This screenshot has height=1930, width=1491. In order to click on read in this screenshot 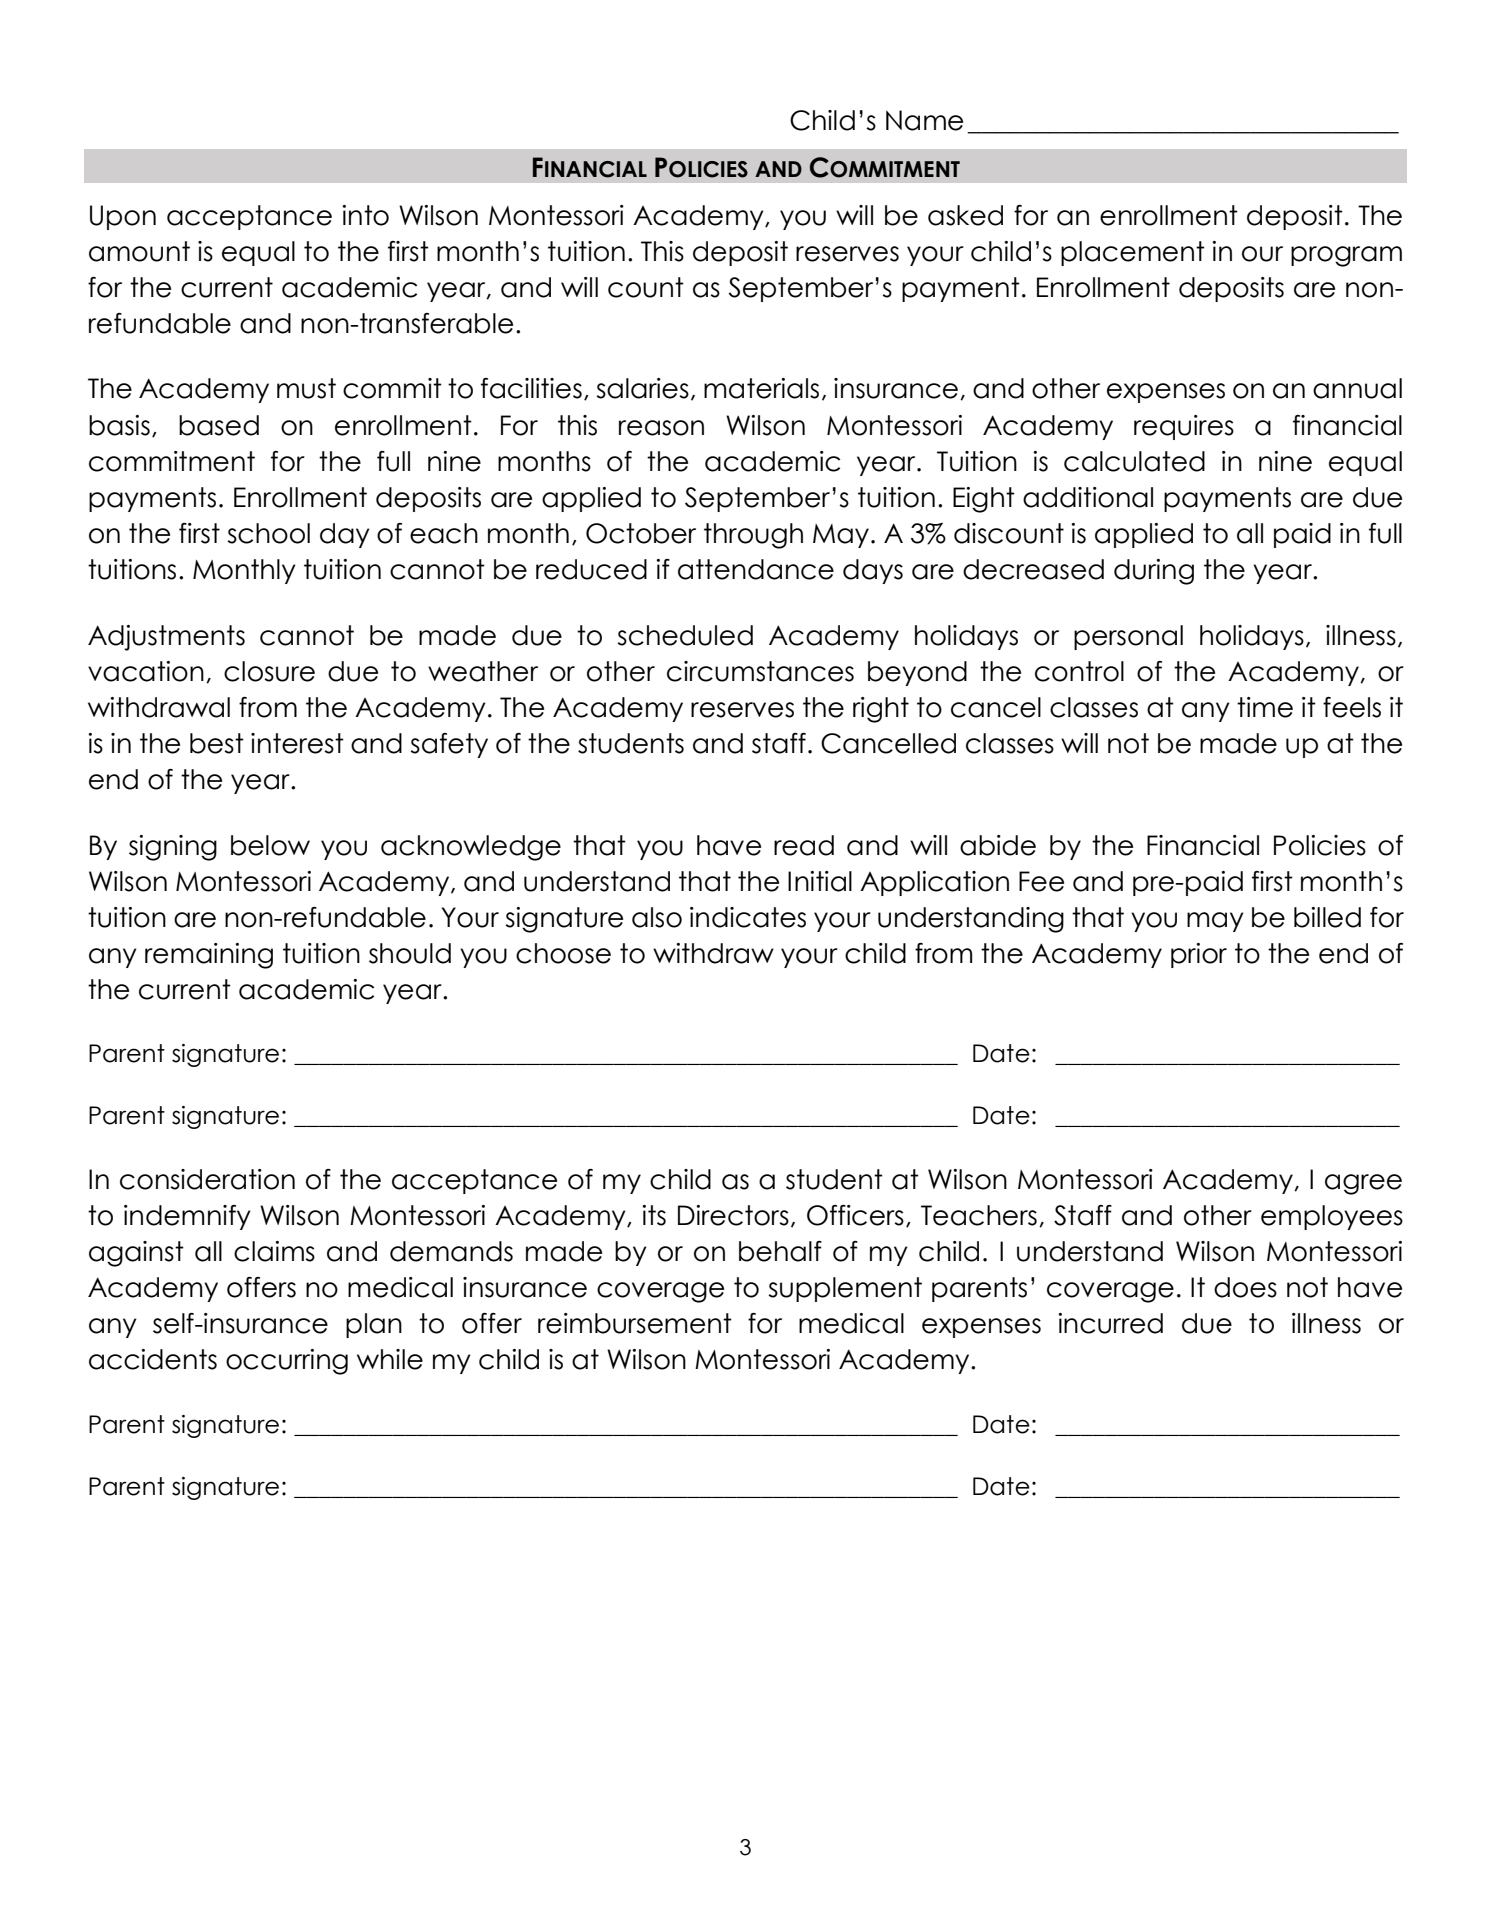, I will do `click(804, 845)`.
